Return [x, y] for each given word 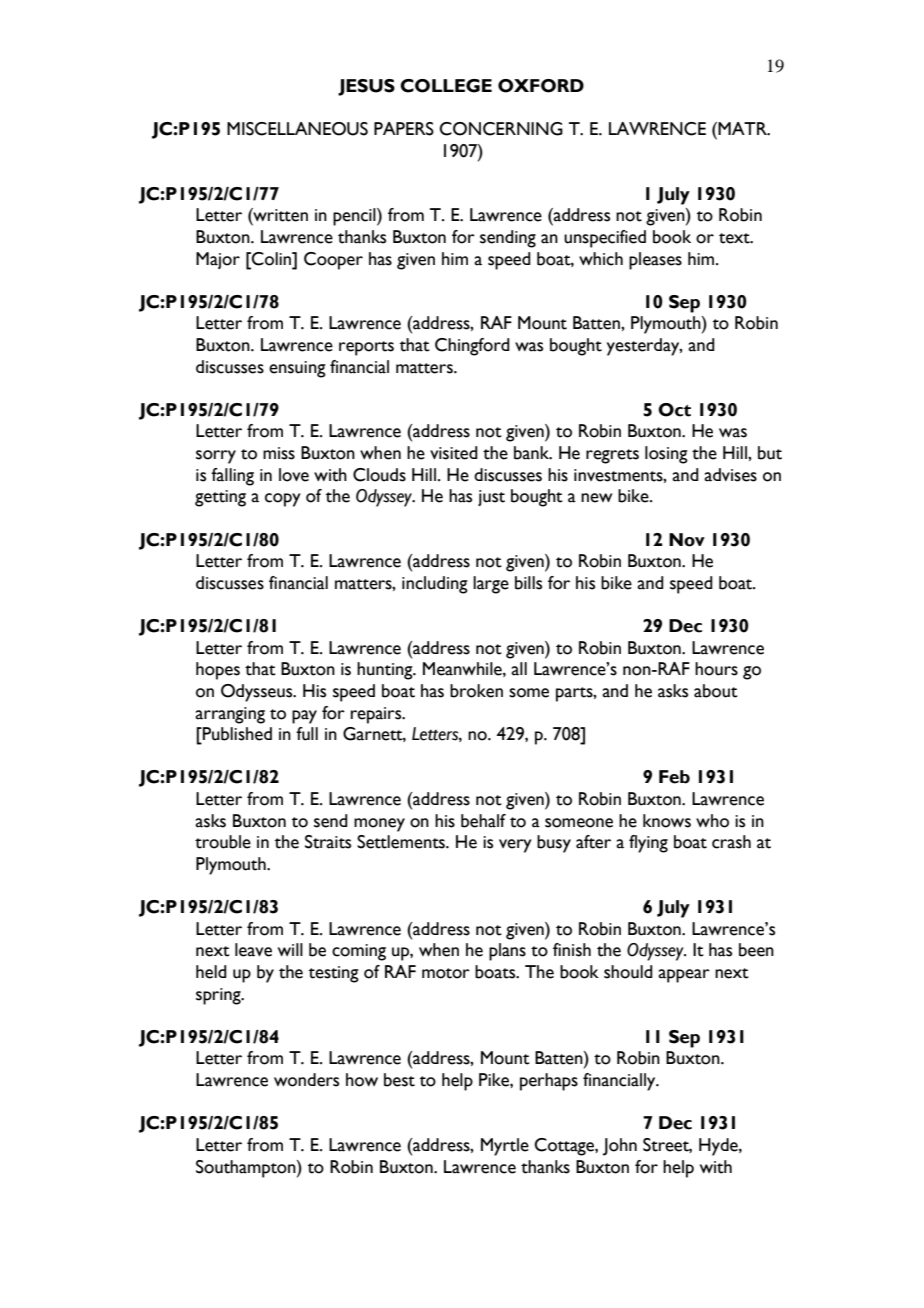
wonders [306, 1080]
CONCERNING [501, 129]
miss [279, 453]
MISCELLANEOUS [297, 129]
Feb [674, 777]
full [307, 734]
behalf [483, 821]
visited [454, 453]
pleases [655, 261]
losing [666, 455]
